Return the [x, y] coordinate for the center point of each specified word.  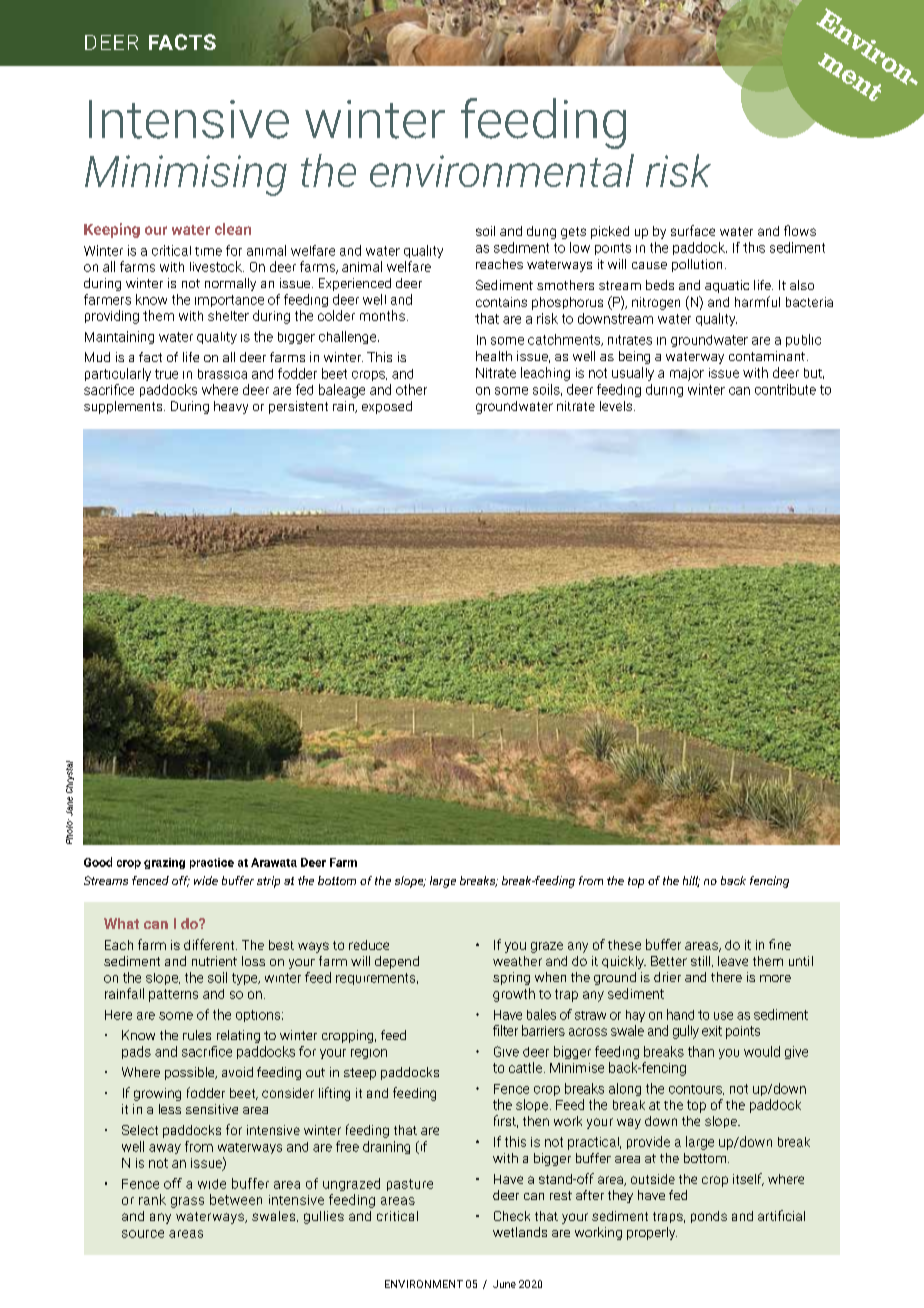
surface [693, 230]
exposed [387, 407]
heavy [231, 407]
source [143, 1234]
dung [541, 232]
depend [397, 962]
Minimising [186, 175]
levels [617, 406]
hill [691, 881]
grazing [164, 863]
